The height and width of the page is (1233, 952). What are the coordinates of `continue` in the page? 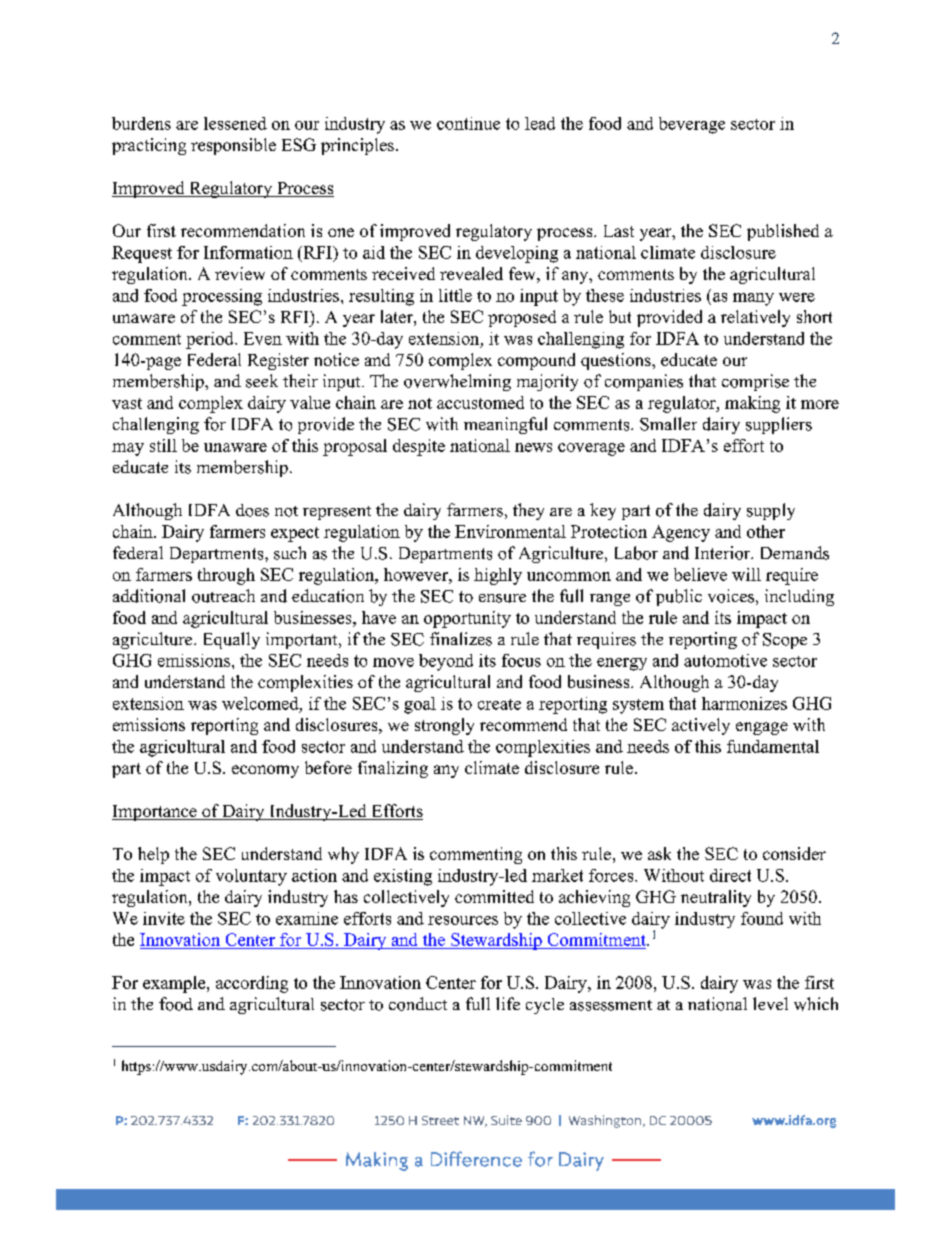 It's located at (468, 123).
